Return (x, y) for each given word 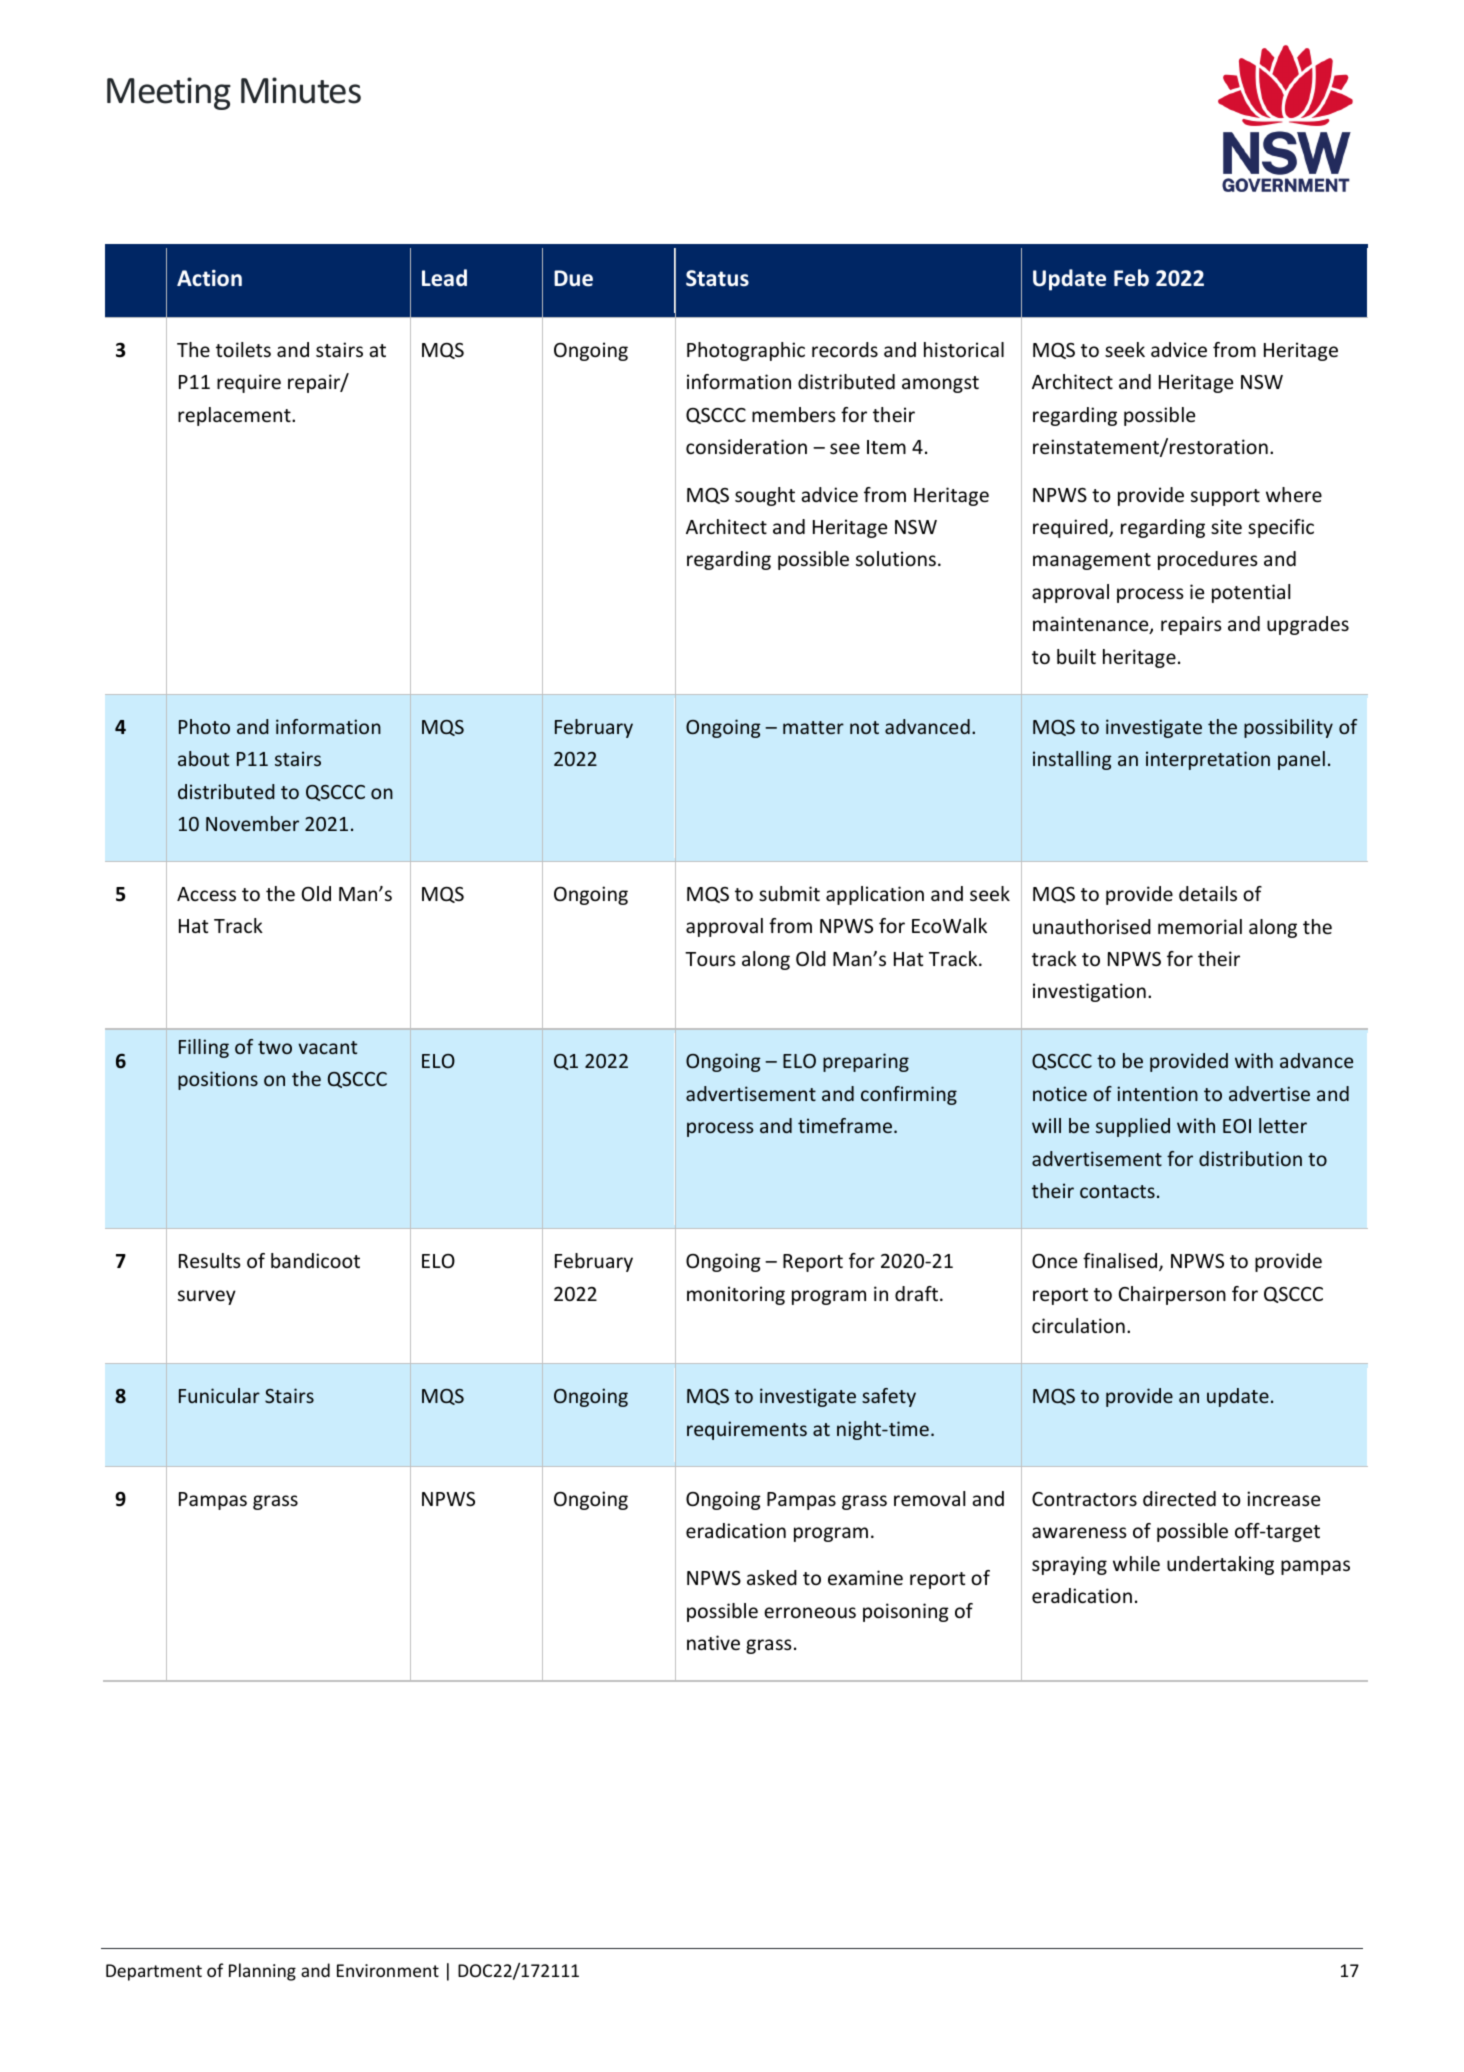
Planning (262, 1972)
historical (964, 349)
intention (1157, 1093)
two (275, 1047)
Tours (710, 959)
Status (717, 278)
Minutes (301, 90)
